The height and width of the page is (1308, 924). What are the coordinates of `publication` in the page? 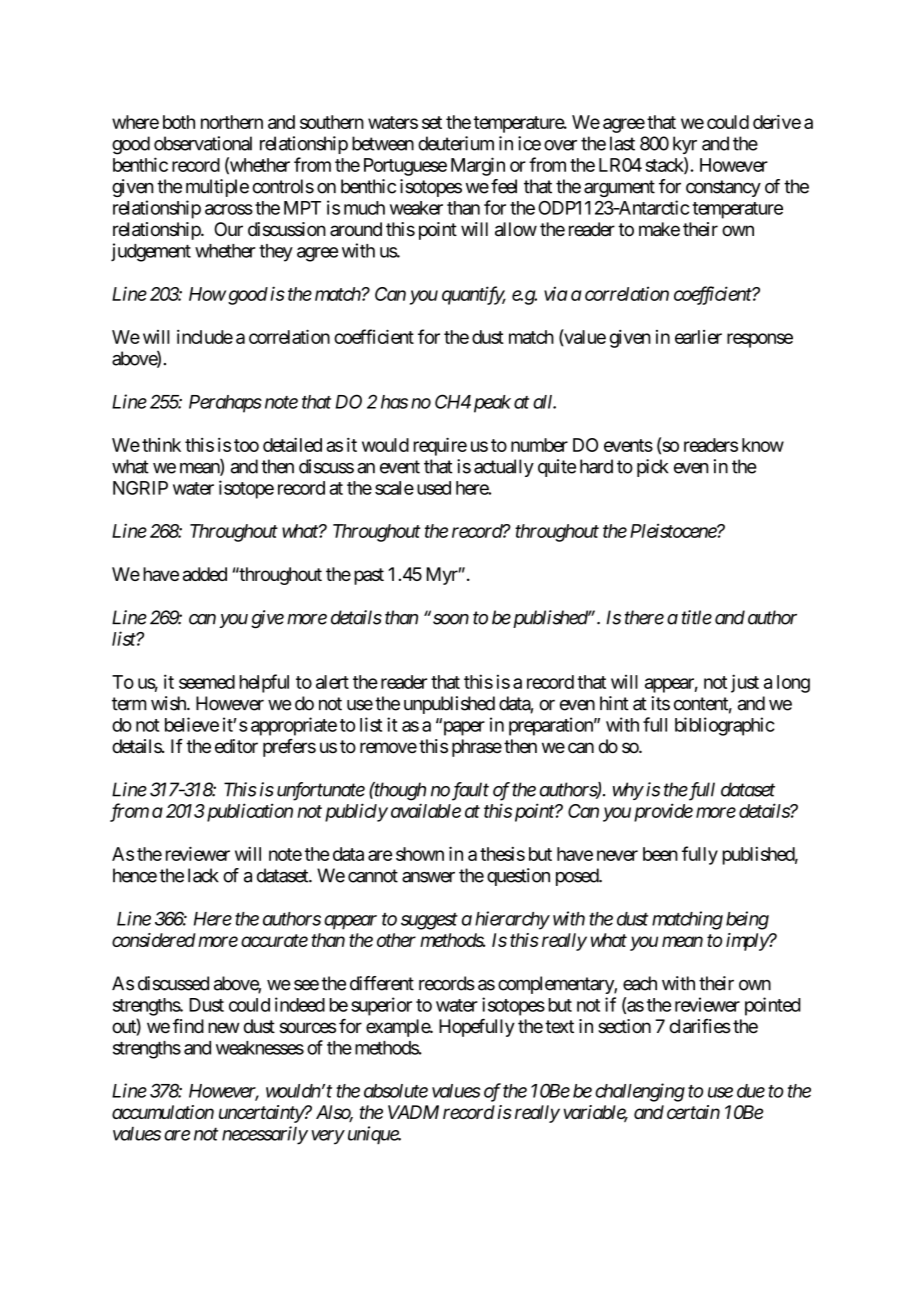 It's located at (248, 812).
